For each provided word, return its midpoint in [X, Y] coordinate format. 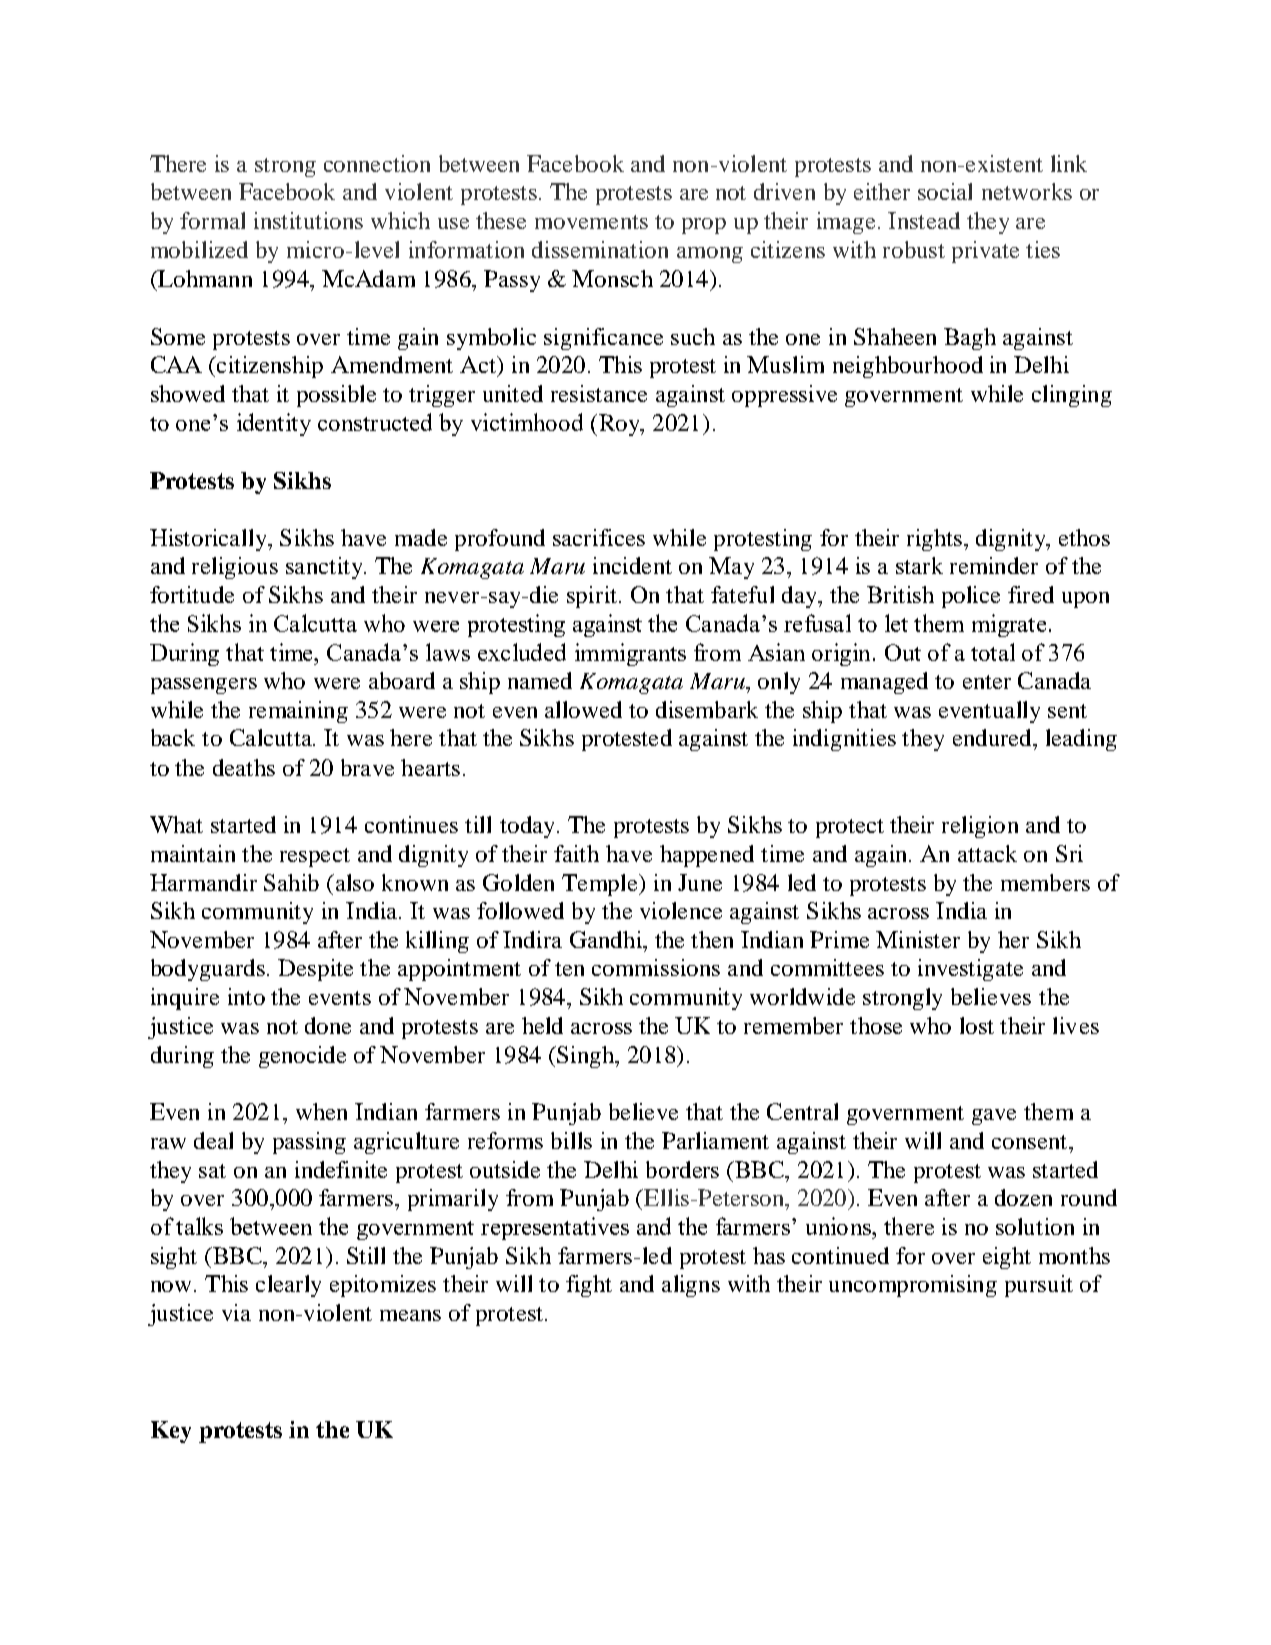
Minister [918, 939]
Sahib [291, 882]
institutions [308, 220]
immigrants [630, 654]
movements [591, 222]
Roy [620, 425]
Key [171, 1432]
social [945, 191]
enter [987, 682]
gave [994, 1117]
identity [274, 424]
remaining [298, 712]
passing [309, 1143]
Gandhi [607, 939]
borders [682, 1169]
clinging [1072, 396]
